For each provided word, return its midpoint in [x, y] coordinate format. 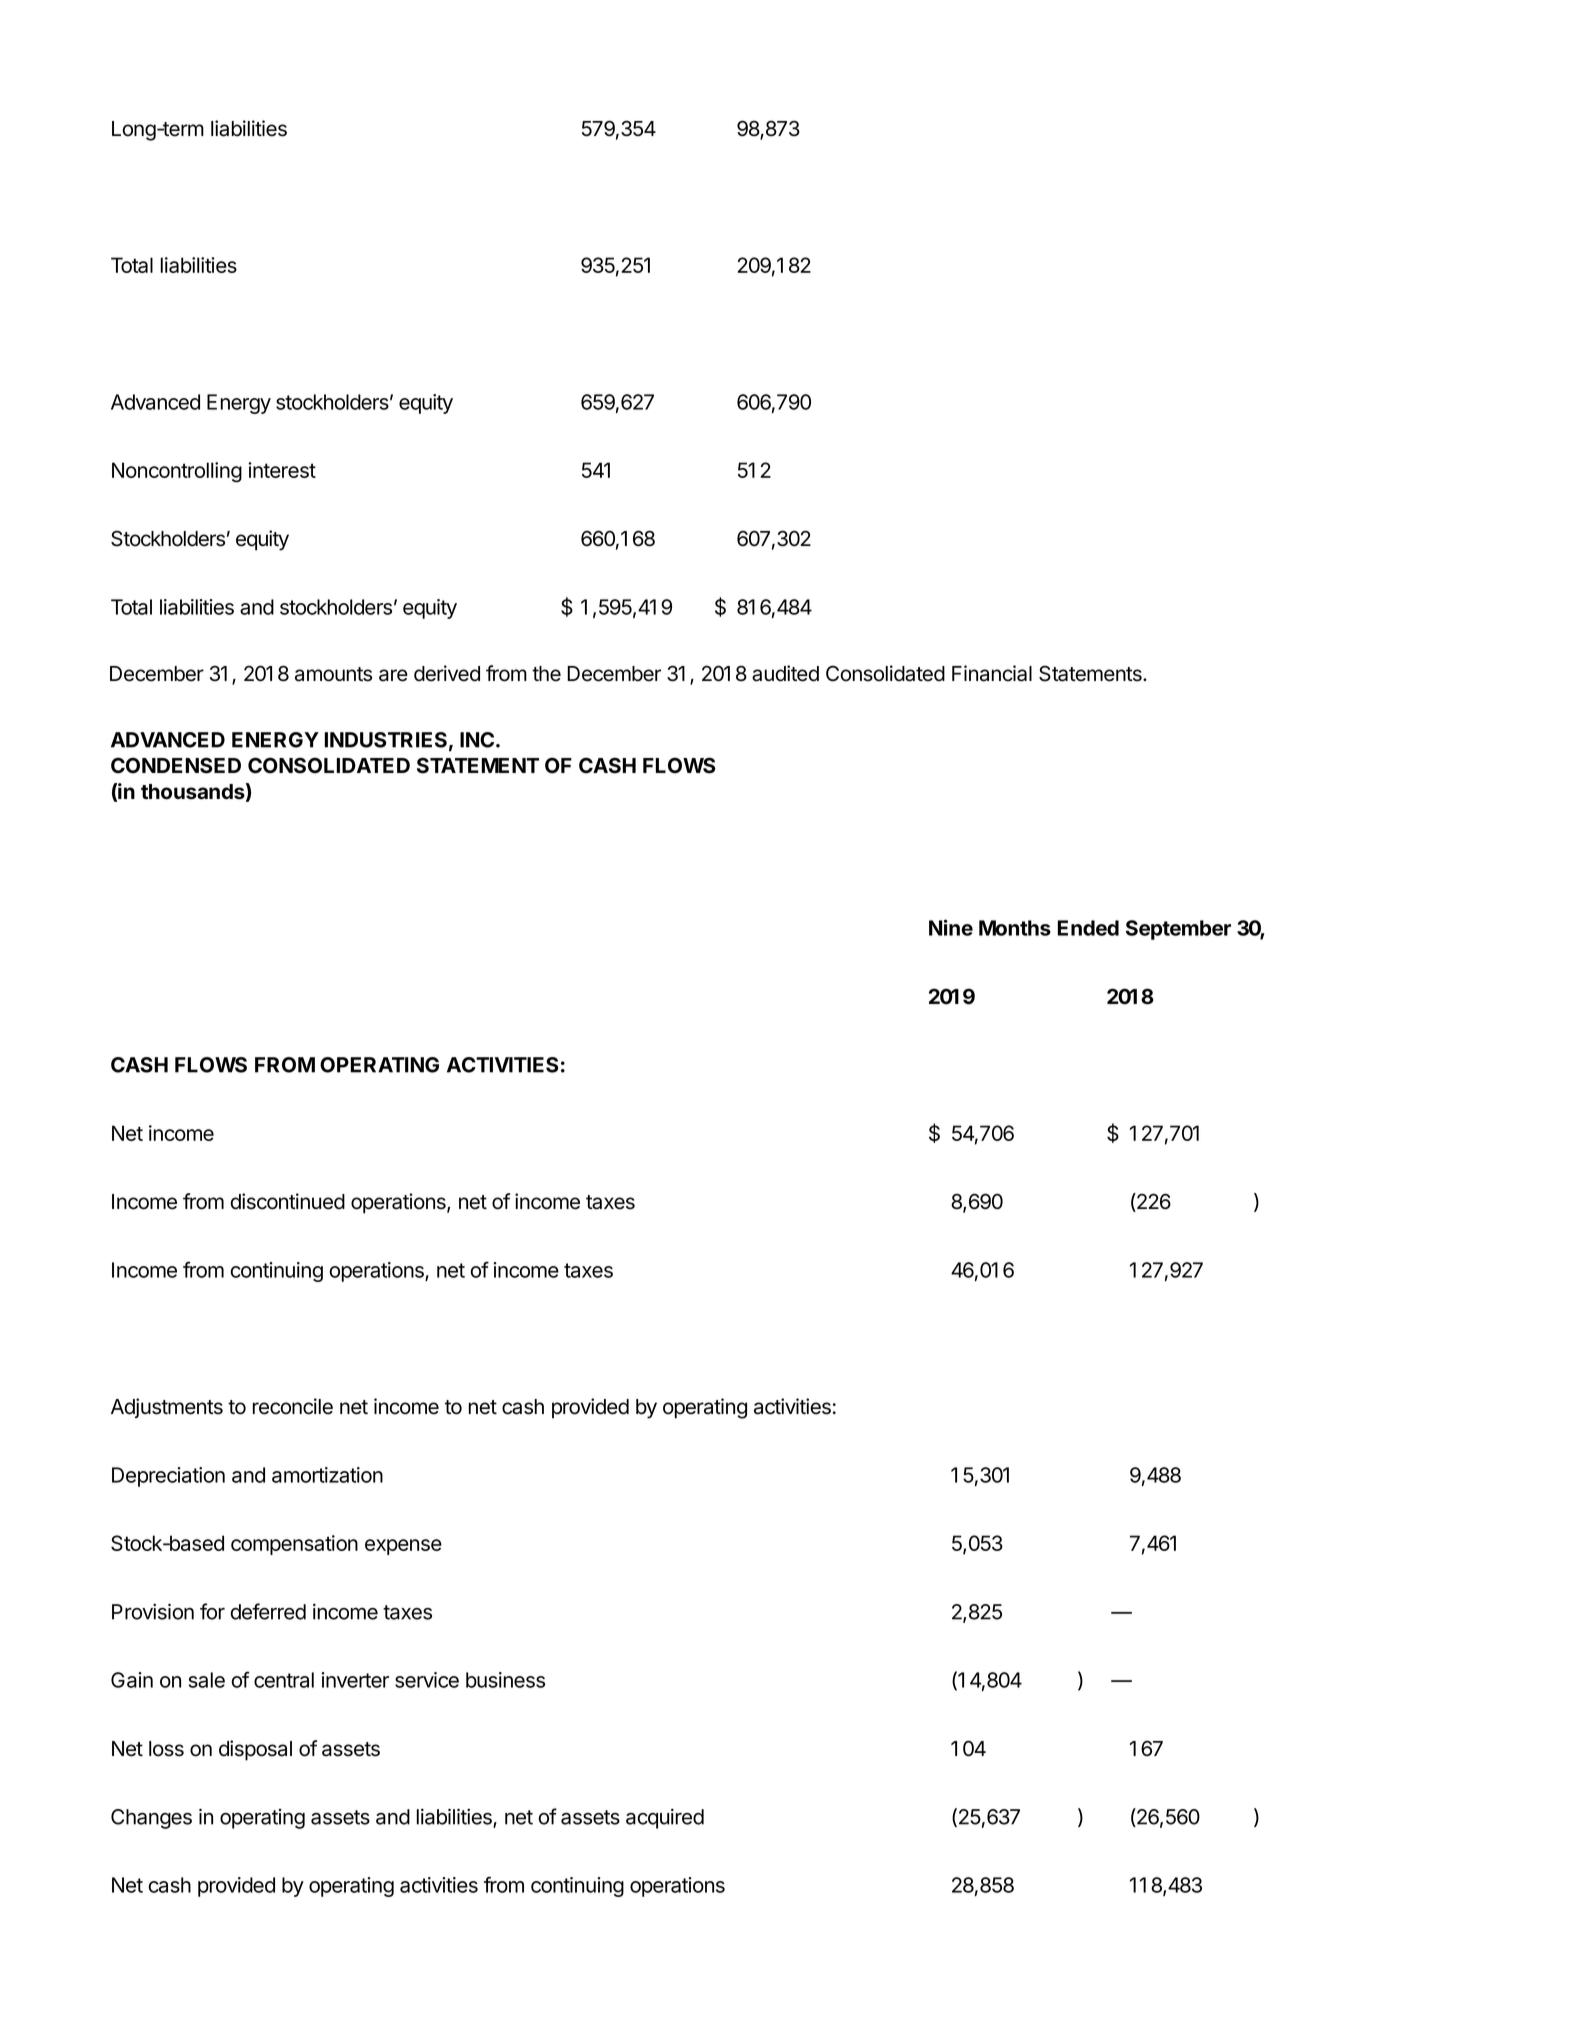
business [505, 1680]
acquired [665, 1818]
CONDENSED [176, 765]
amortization [327, 1475]
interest [282, 470]
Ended [1088, 928]
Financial [992, 673]
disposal [255, 1750]
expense [403, 1547]
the [546, 674]
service [427, 1680]
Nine [951, 927]
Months [1015, 928]
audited [785, 673]
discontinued [287, 1201]
